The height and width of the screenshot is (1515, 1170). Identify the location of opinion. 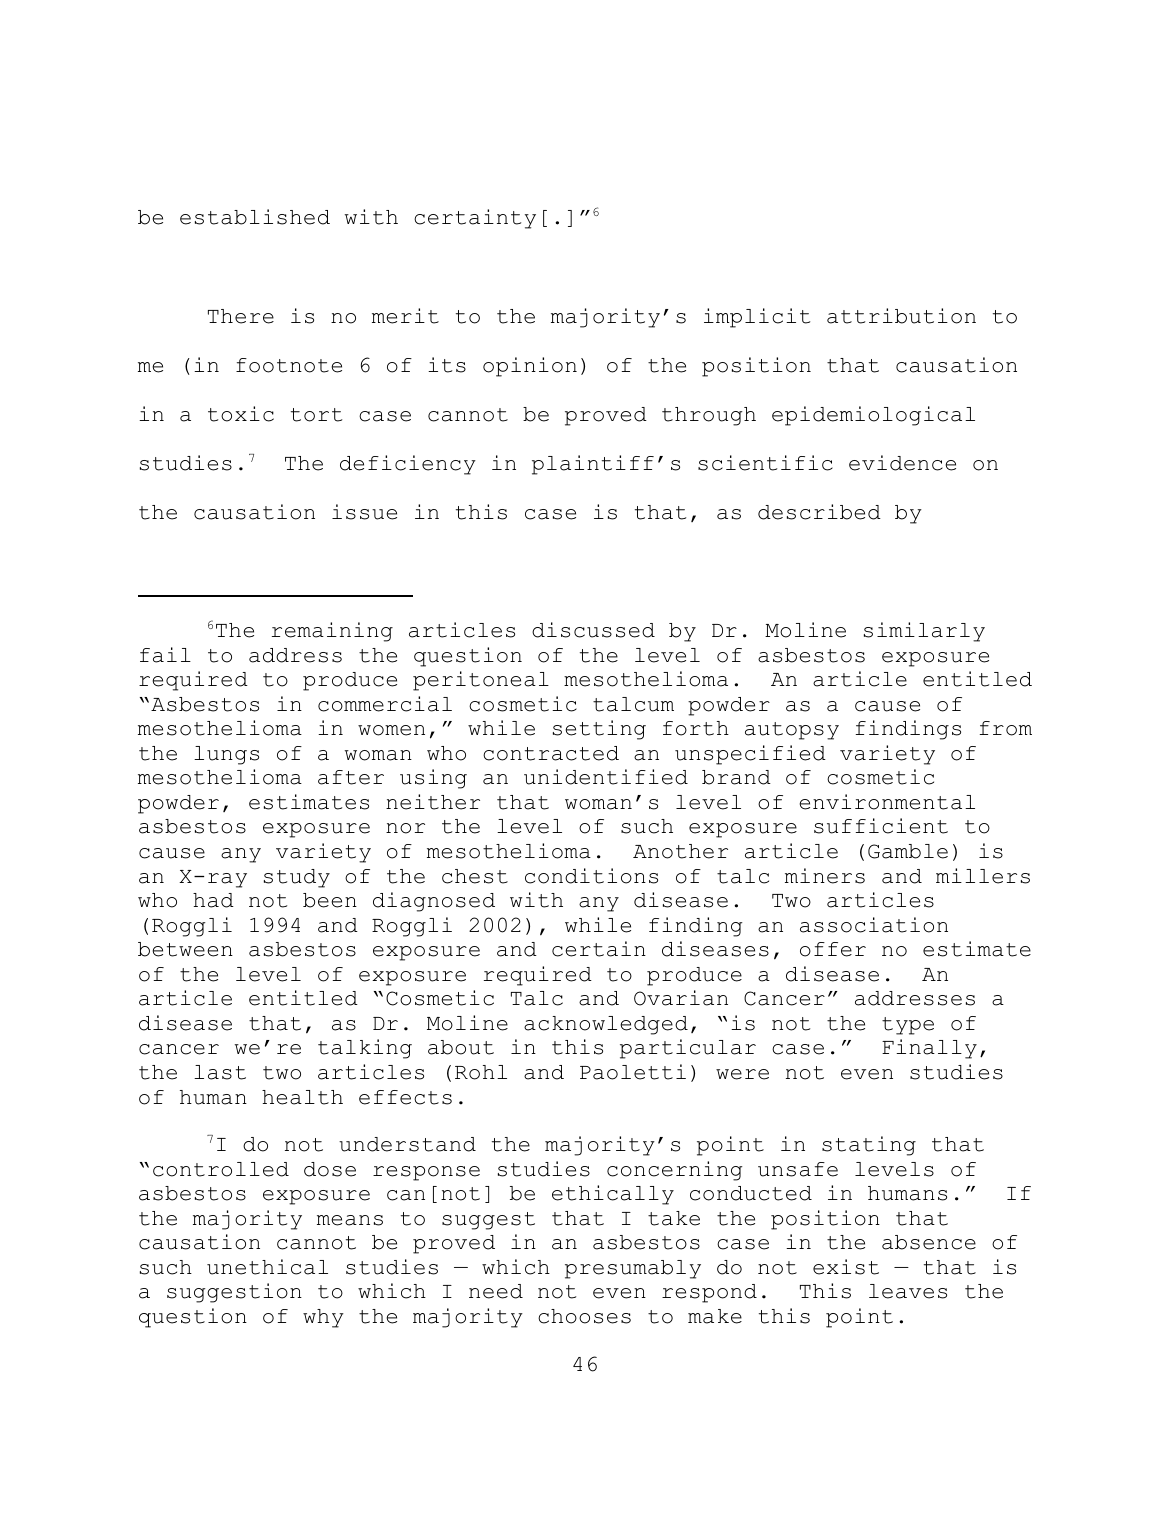
(530, 367).
